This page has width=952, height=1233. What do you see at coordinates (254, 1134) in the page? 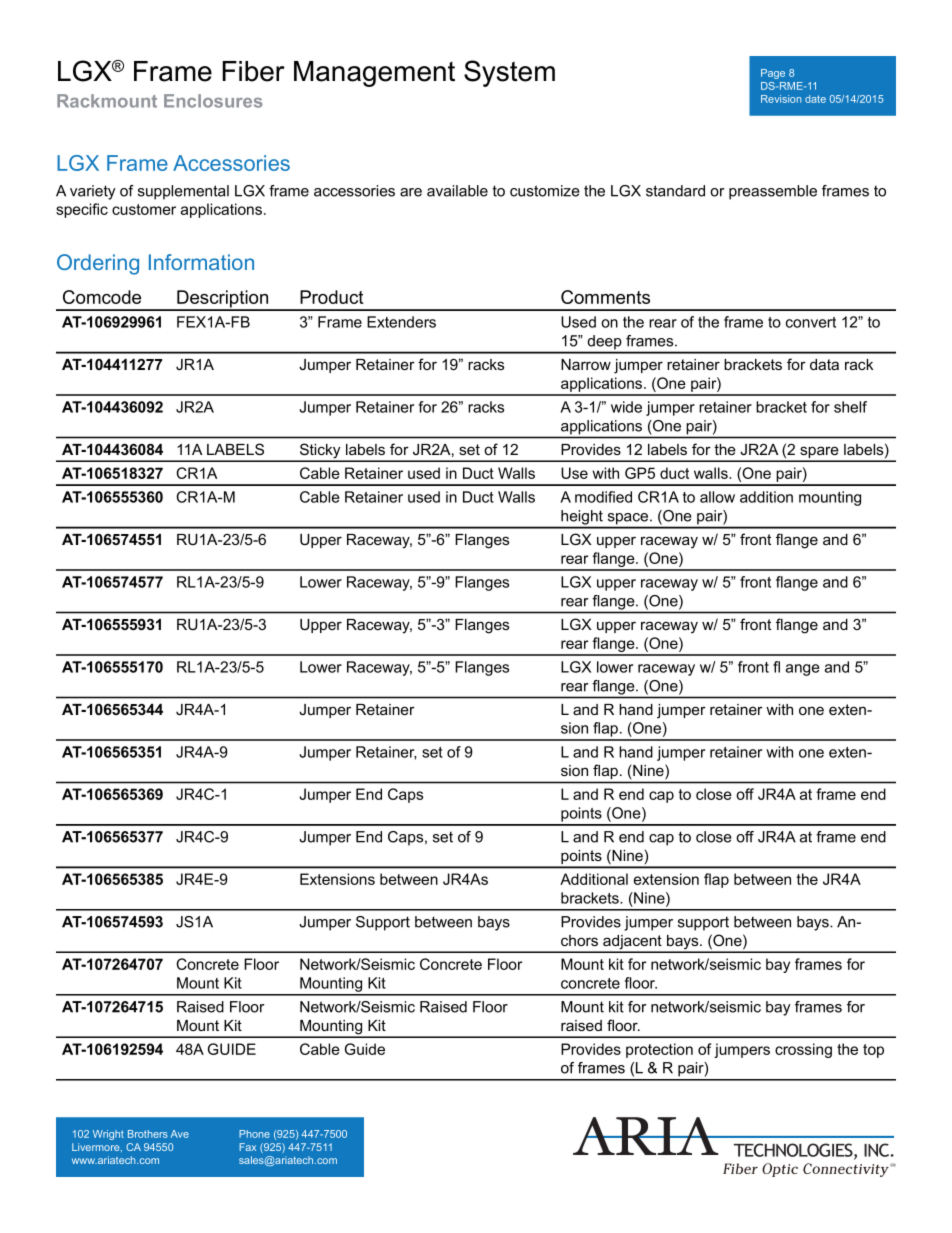
I see `Phone` at bounding box center [254, 1134].
